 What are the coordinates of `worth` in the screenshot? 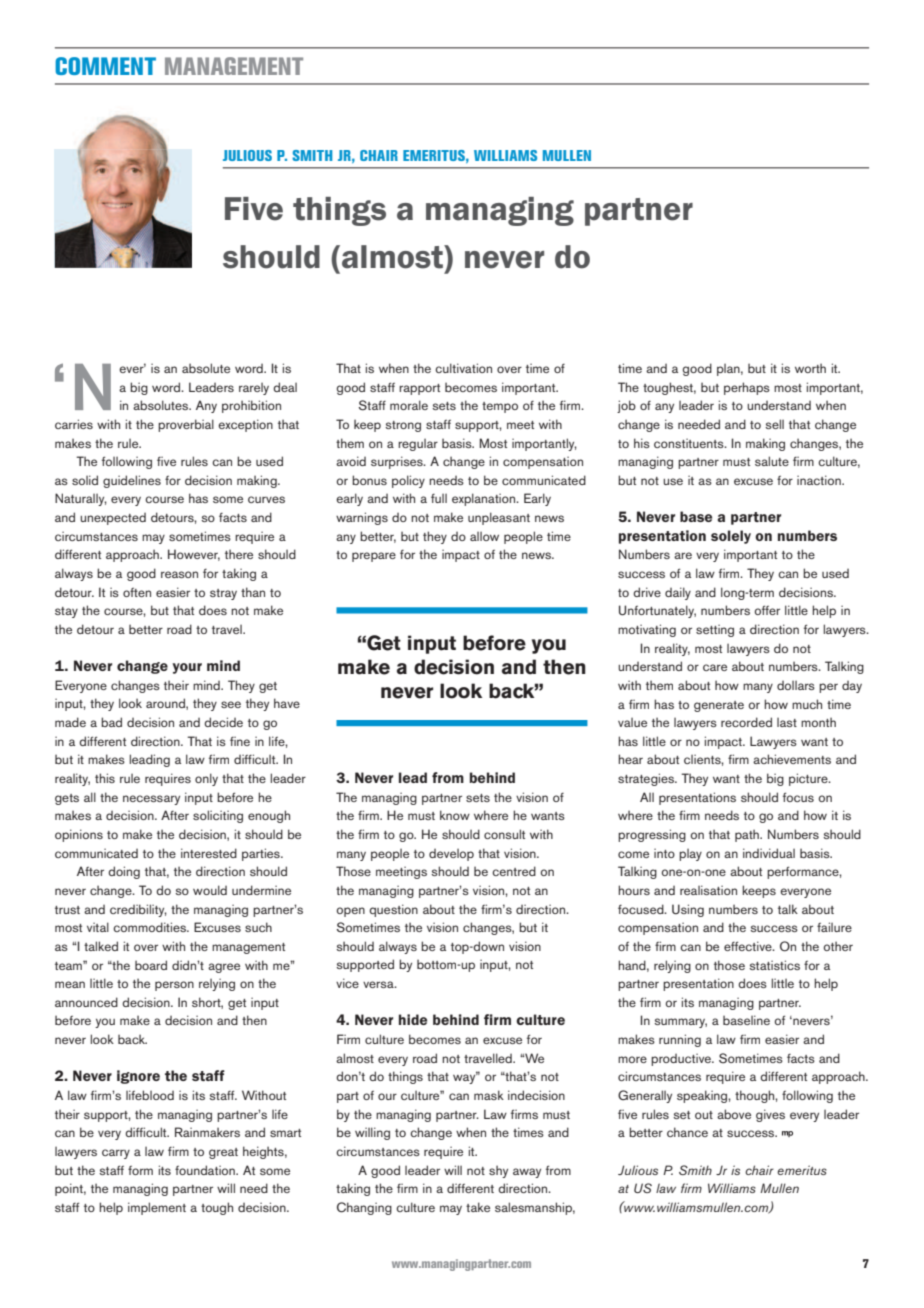 It's located at (810, 368).
